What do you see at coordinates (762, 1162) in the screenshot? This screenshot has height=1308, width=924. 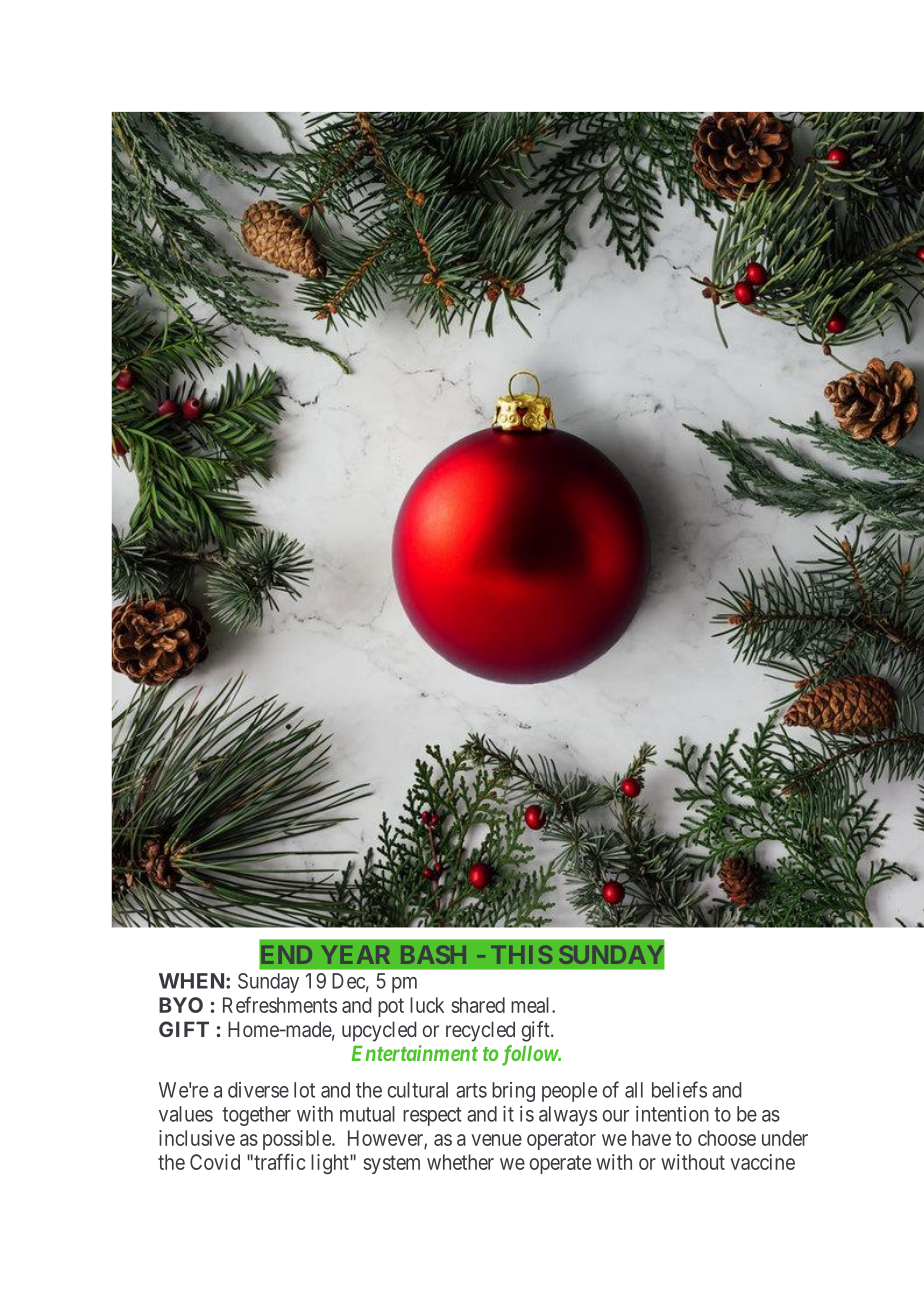 I see `vaccine` at bounding box center [762, 1162].
